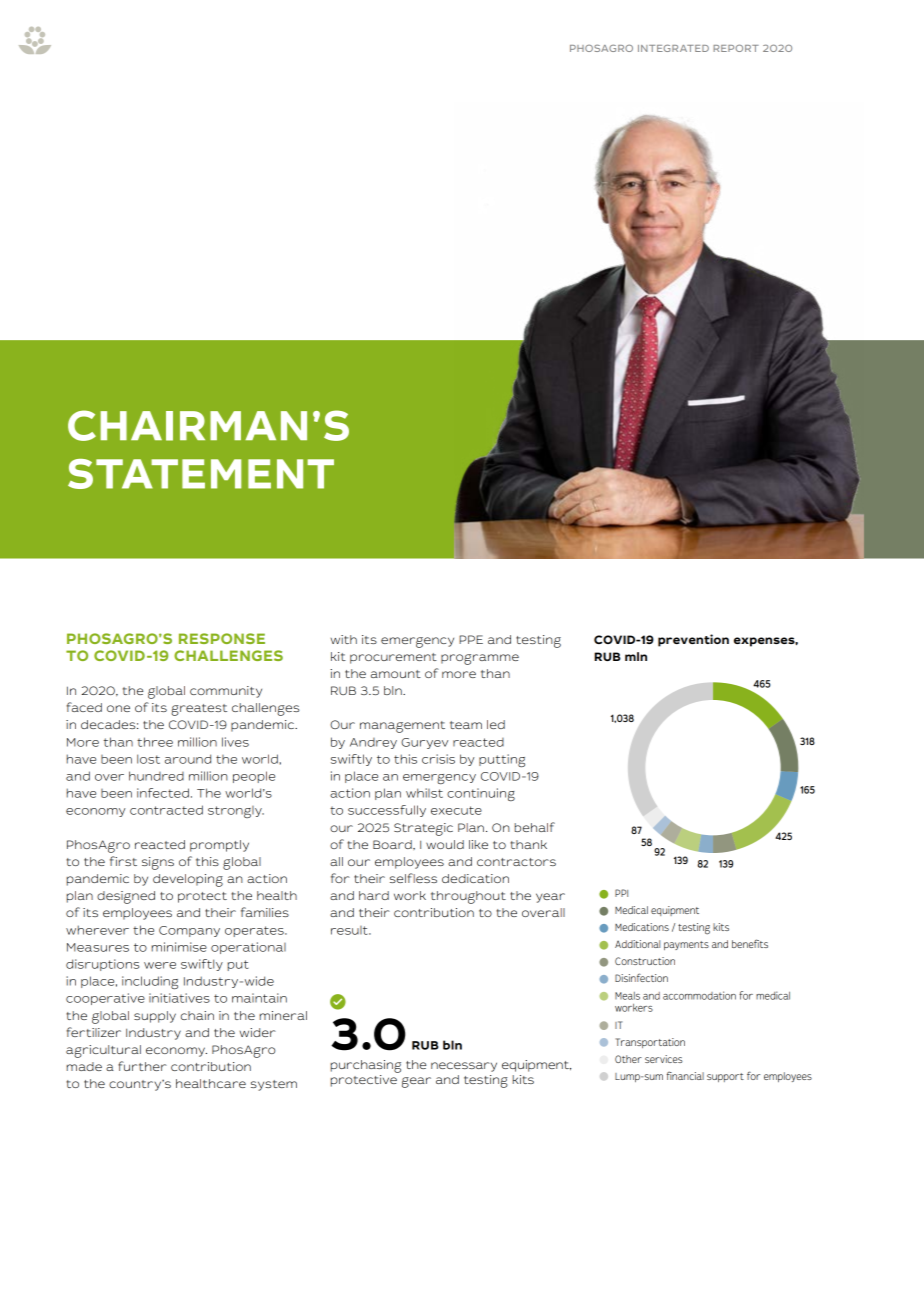 The height and width of the image is (1308, 924). I want to click on STATEMENT, so click(201, 474).
